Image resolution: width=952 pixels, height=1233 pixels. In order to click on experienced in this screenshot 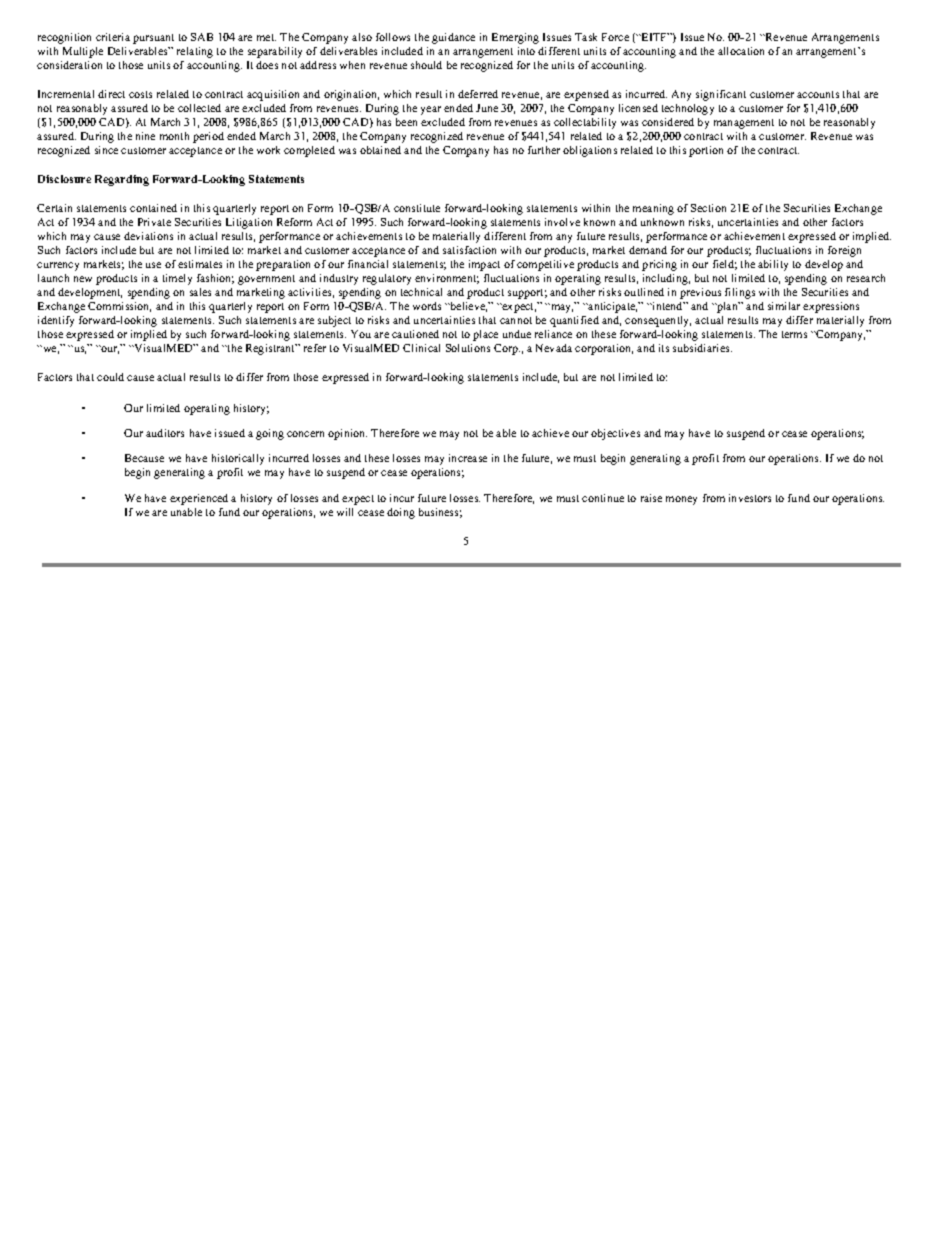, I will do `click(199, 499)`.
